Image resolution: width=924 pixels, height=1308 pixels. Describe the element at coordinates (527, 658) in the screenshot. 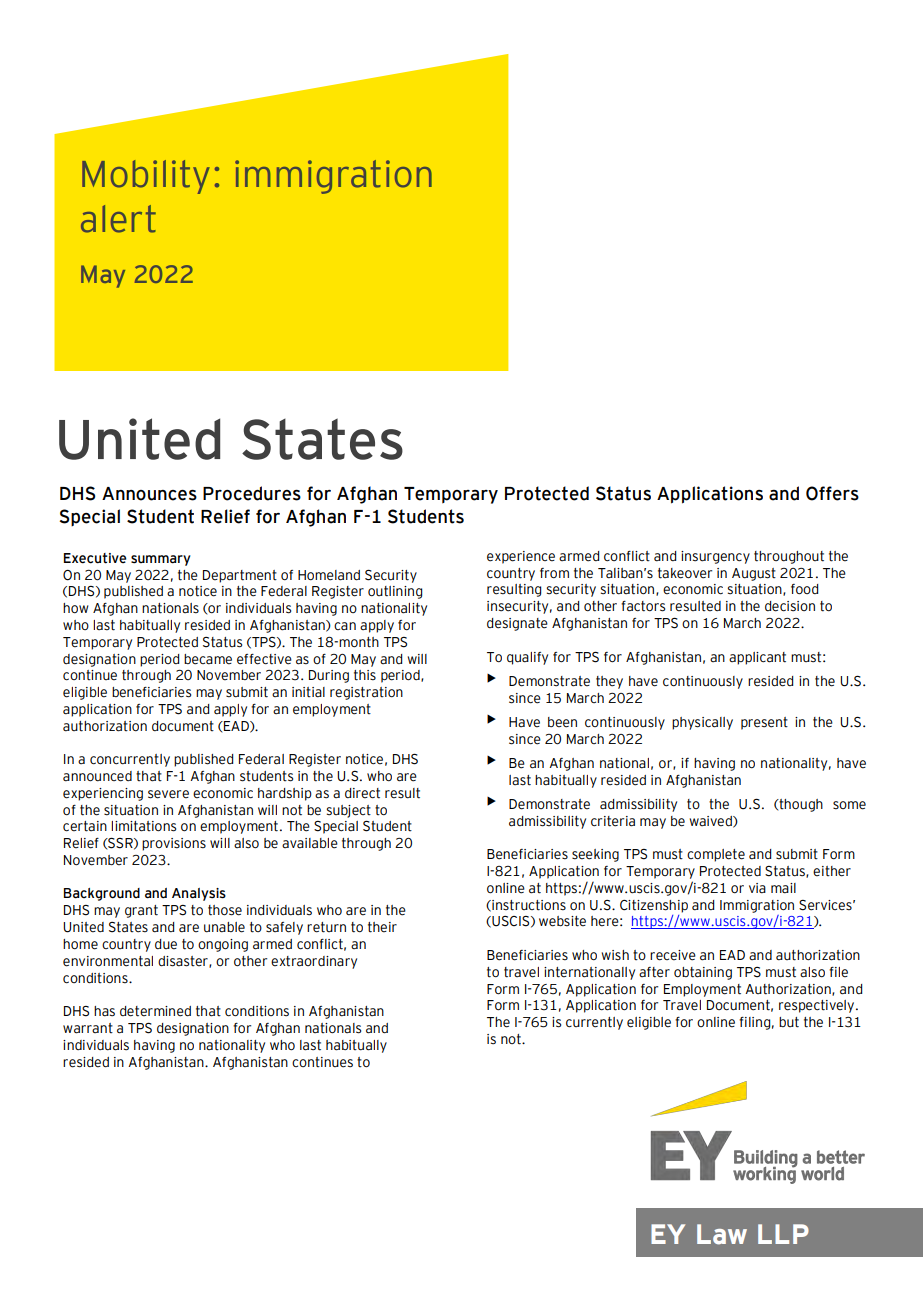

I see `qualify` at that location.
